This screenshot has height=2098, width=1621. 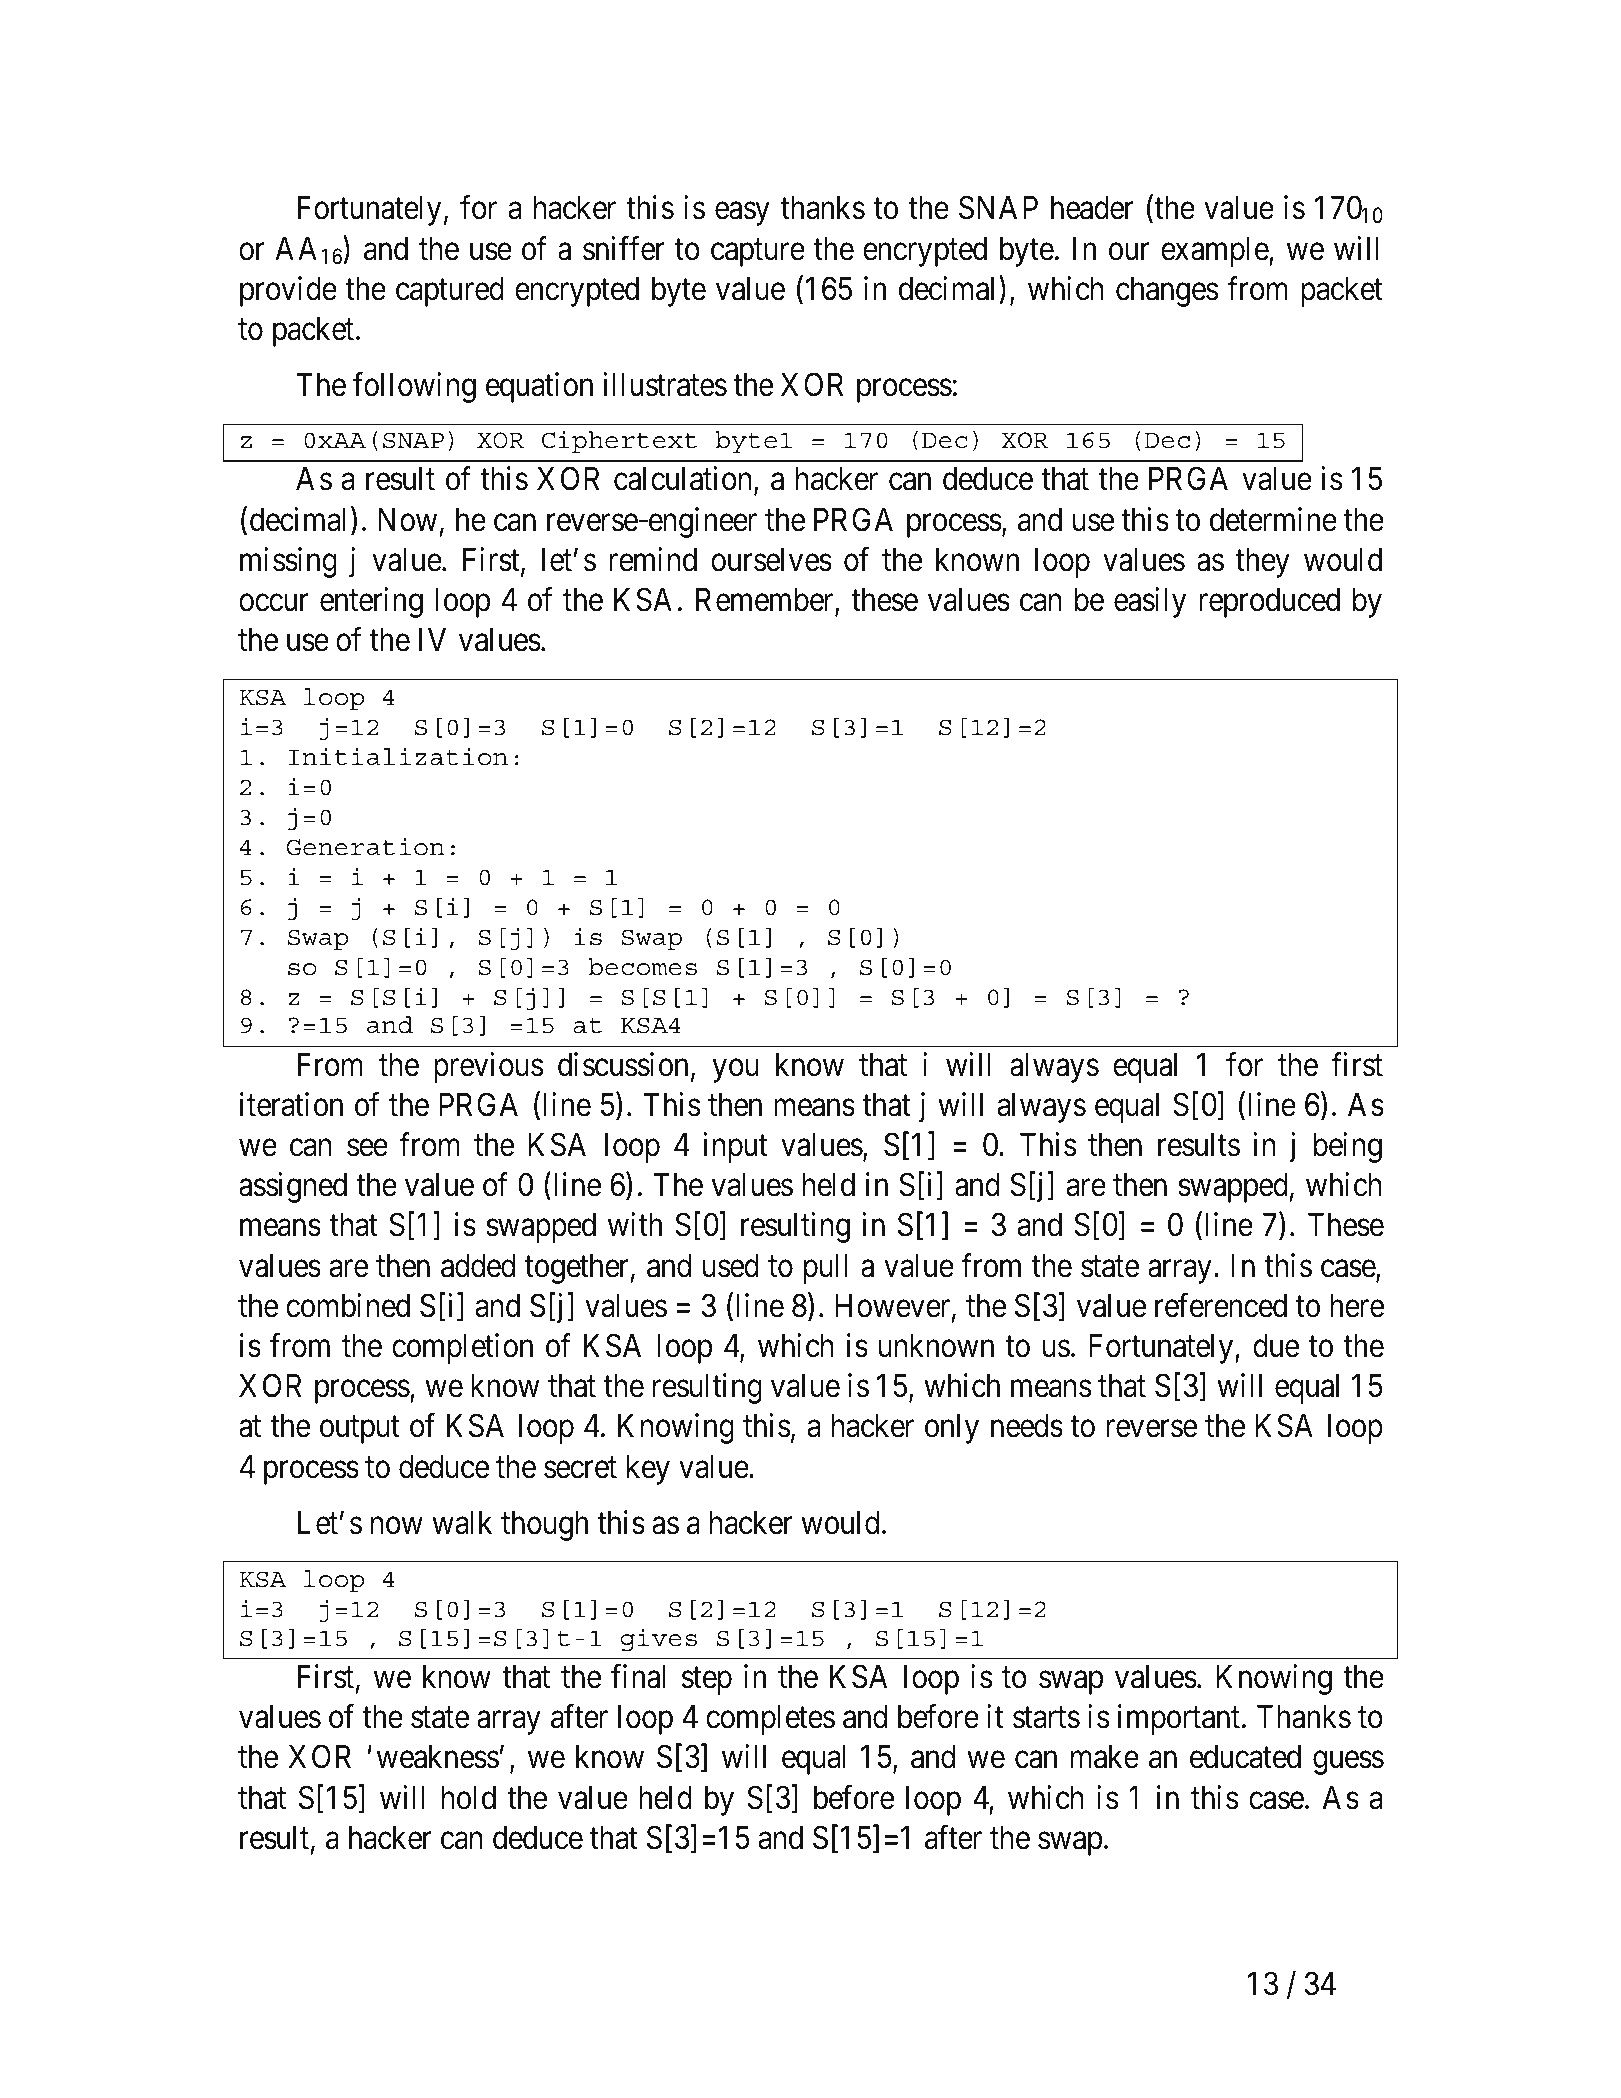 What do you see at coordinates (735, 1071) in the screenshot?
I see `you` at bounding box center [735, 1071].
